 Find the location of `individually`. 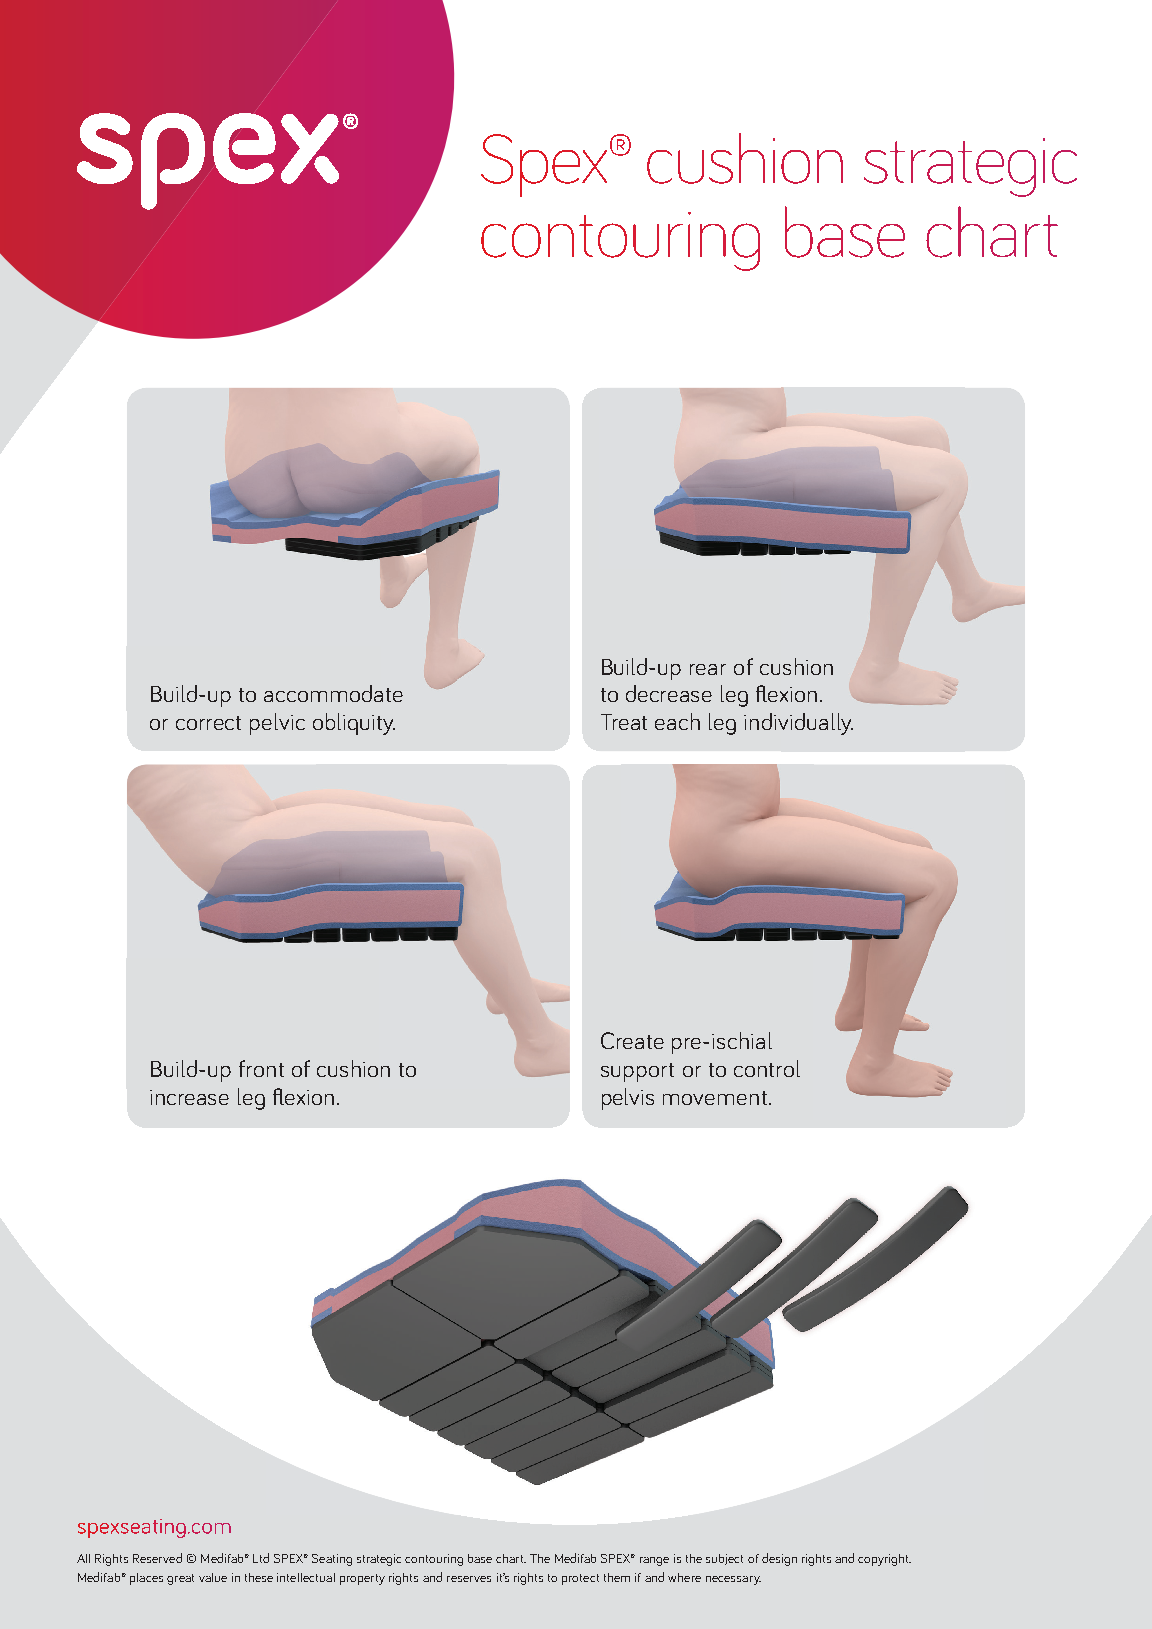

individually is located at coordinates (798, 724).
